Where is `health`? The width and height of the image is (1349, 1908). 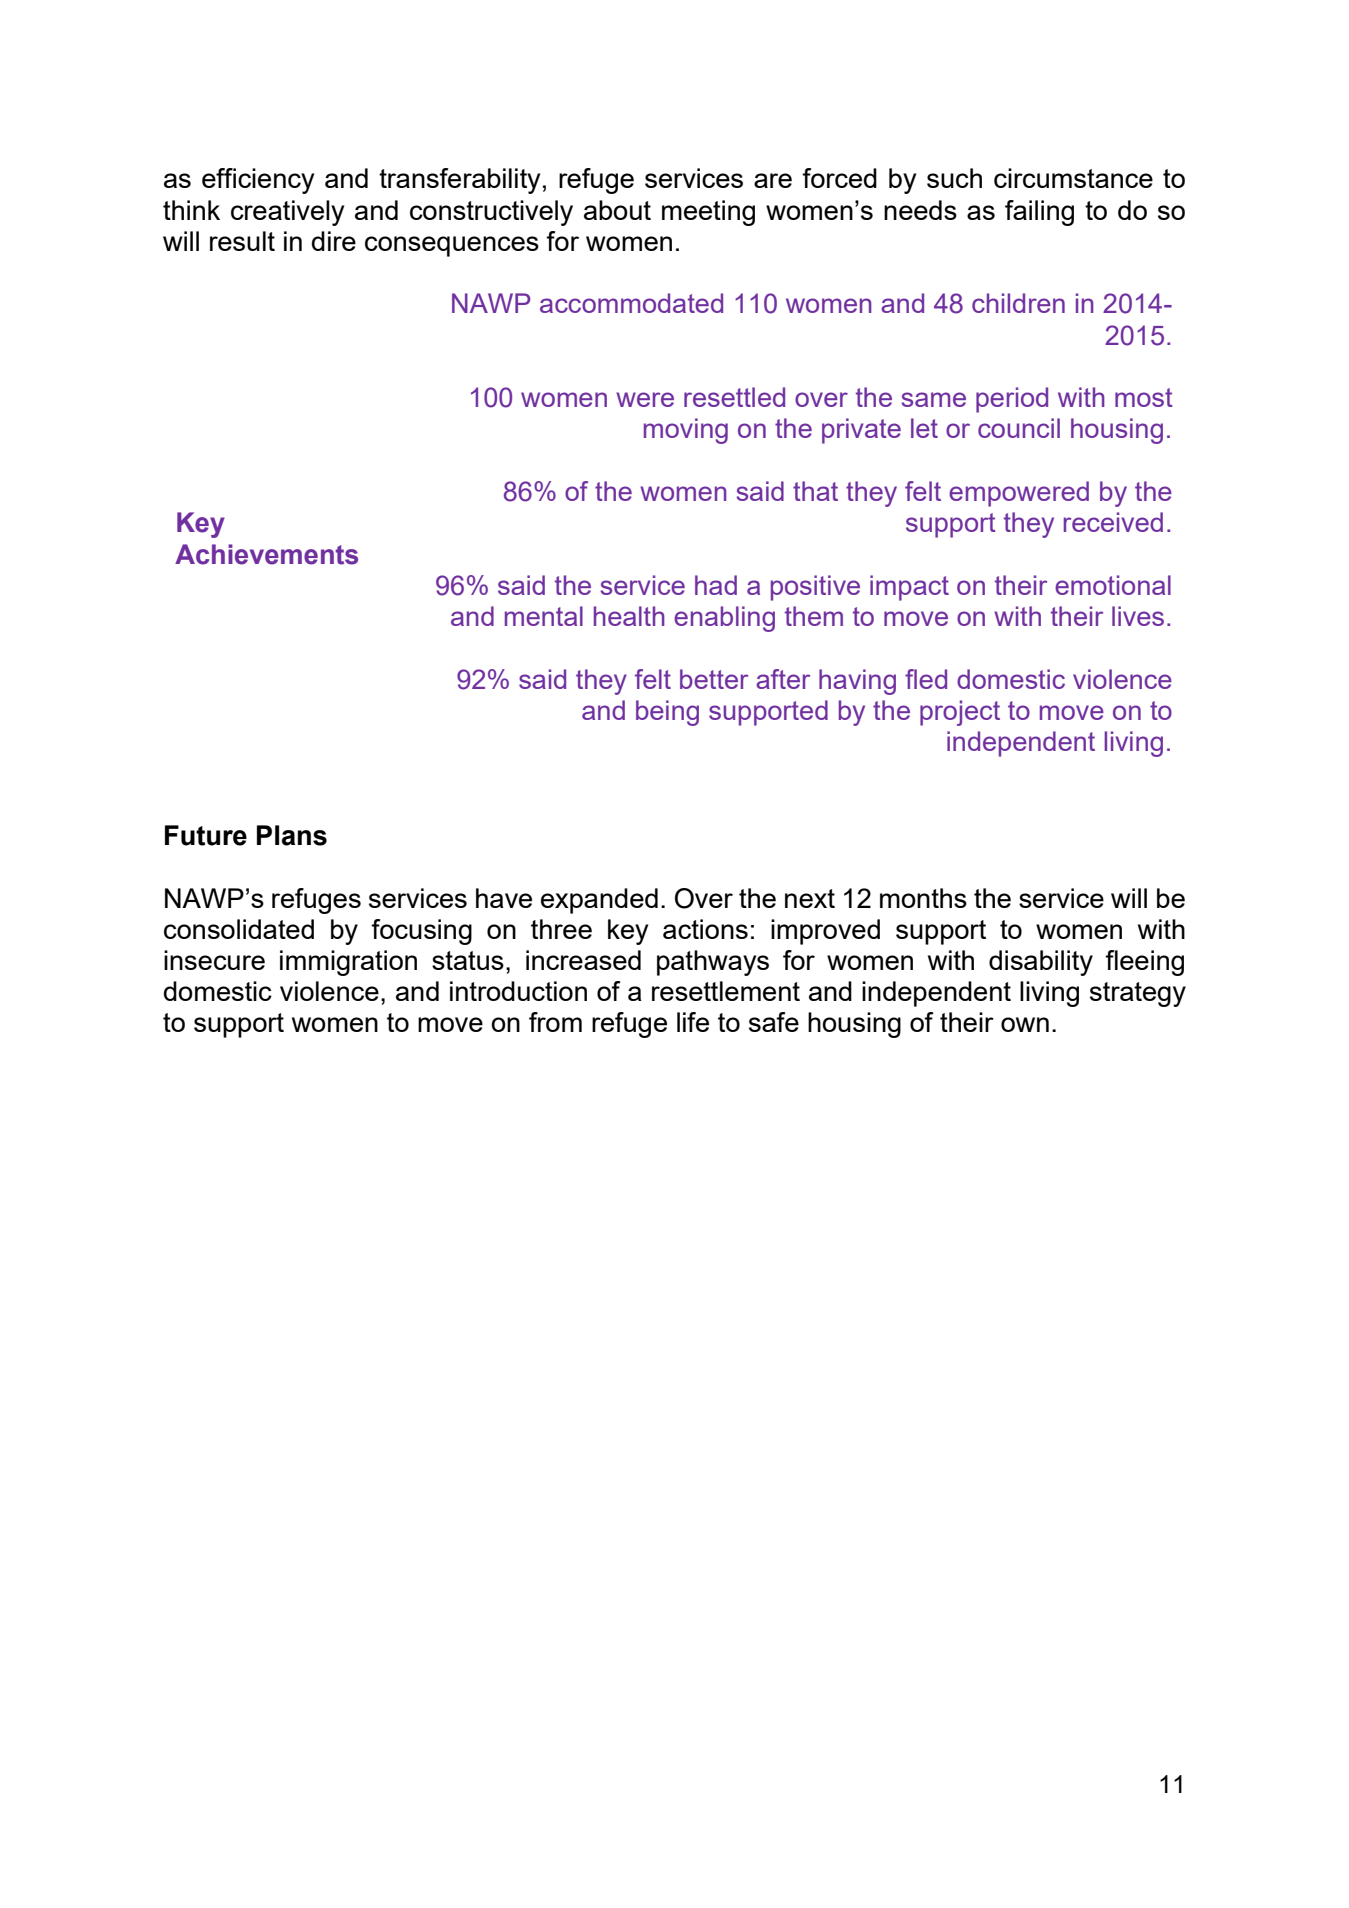
health is located at coordinates (629, 616).
